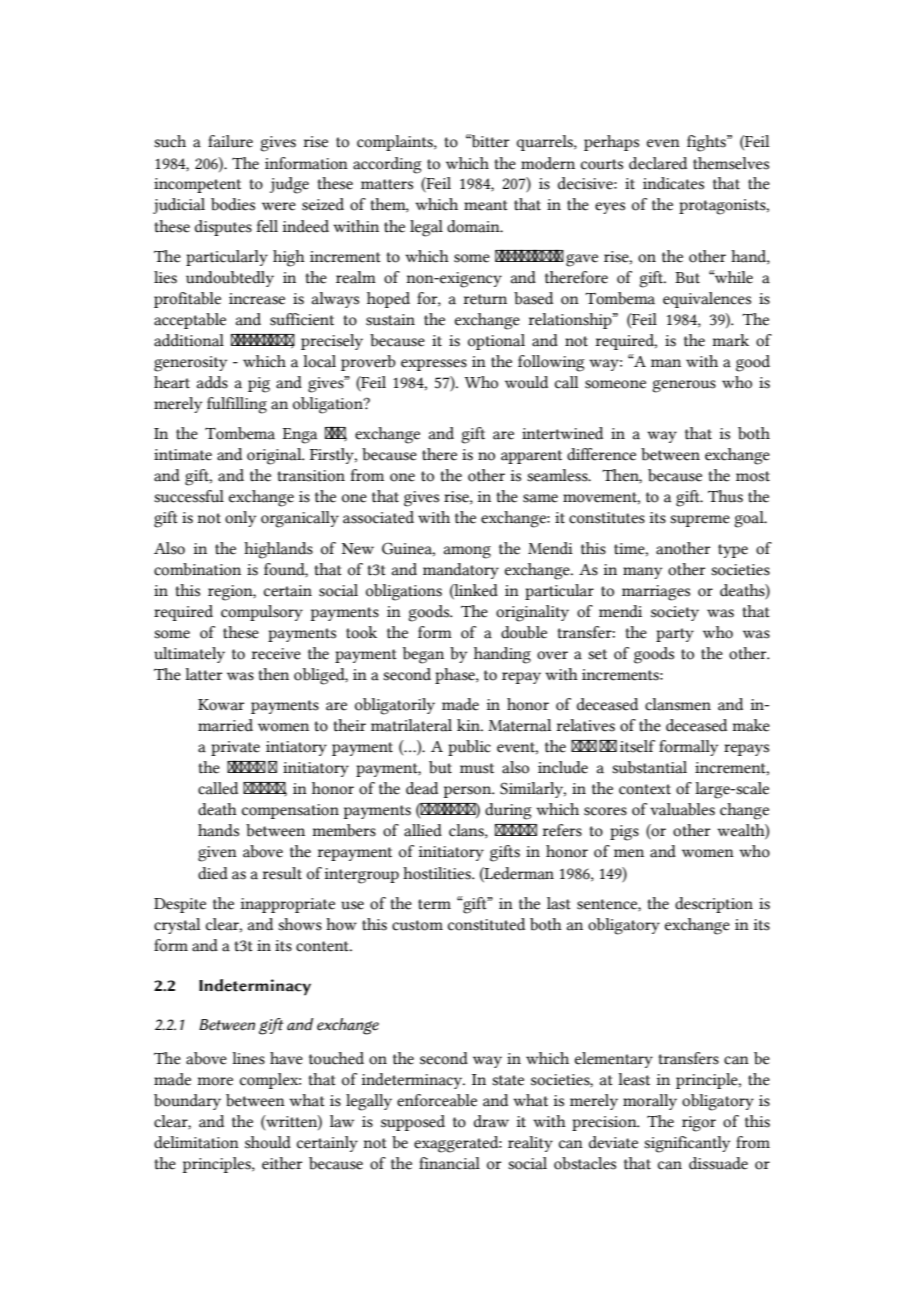 This document has height=1308, width=924. I want to click on draw, so click(491, 1121).
